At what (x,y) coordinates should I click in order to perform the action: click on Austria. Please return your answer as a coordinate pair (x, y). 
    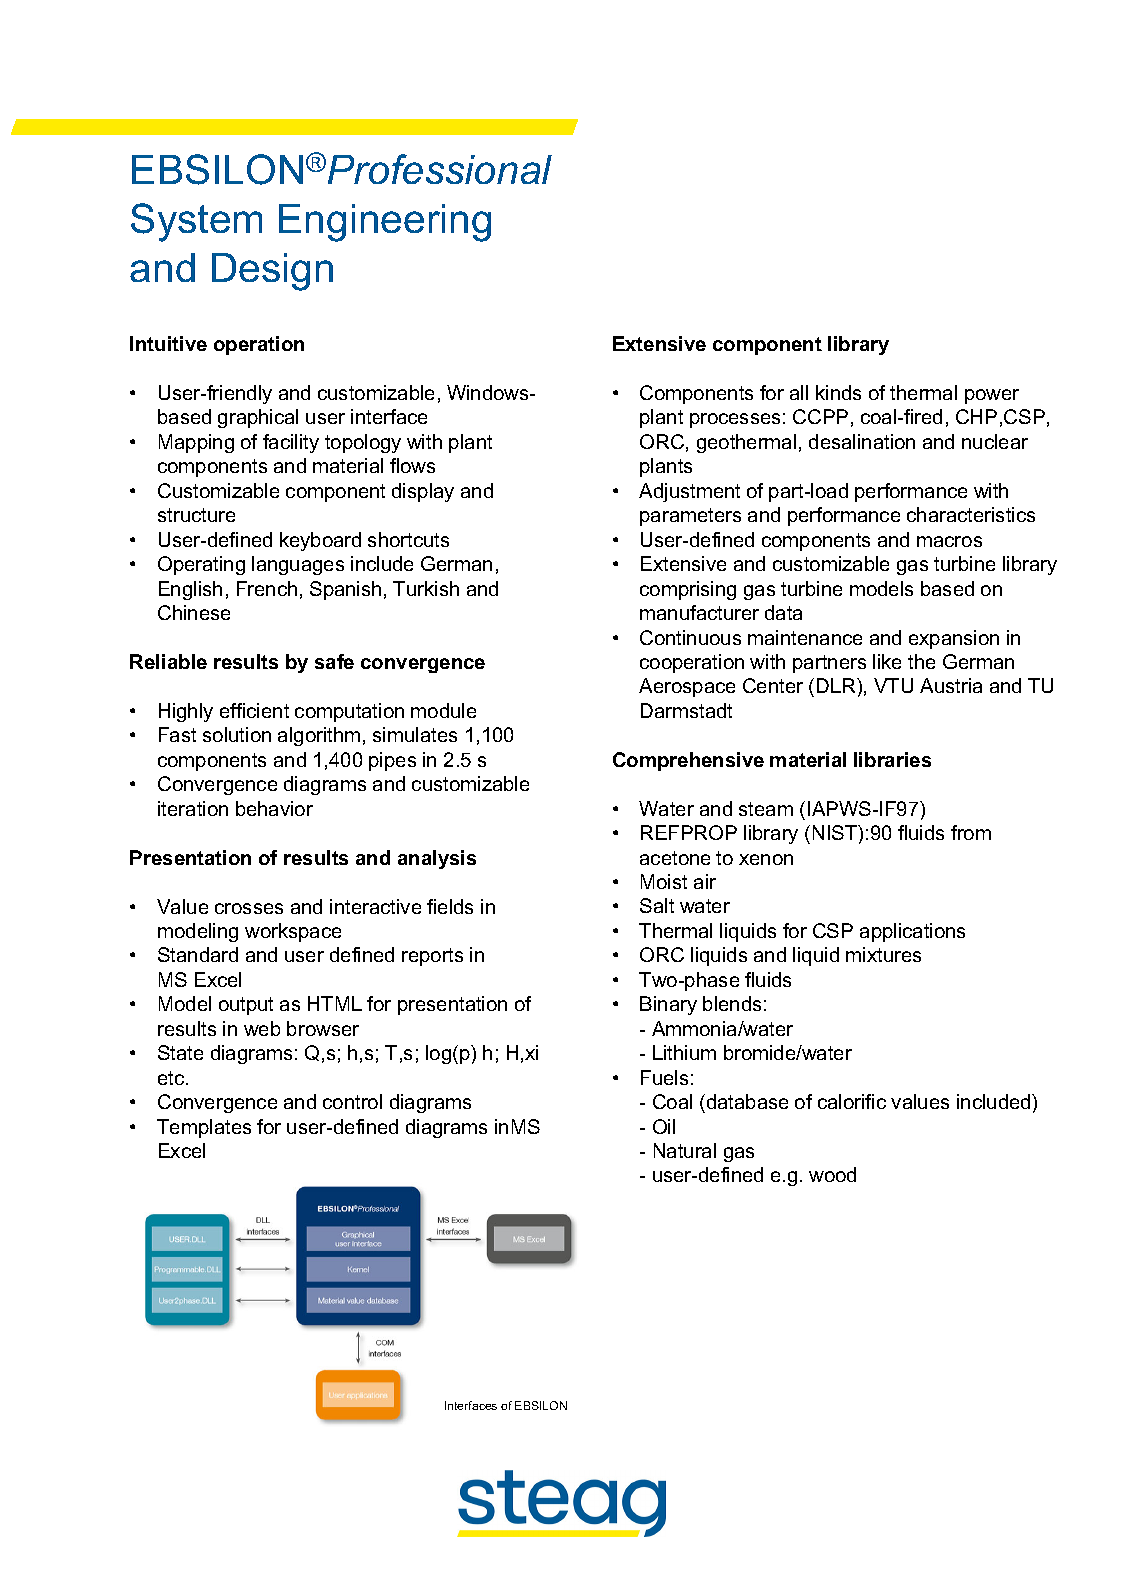
    Looking at the image, I should click on (951, 685).
